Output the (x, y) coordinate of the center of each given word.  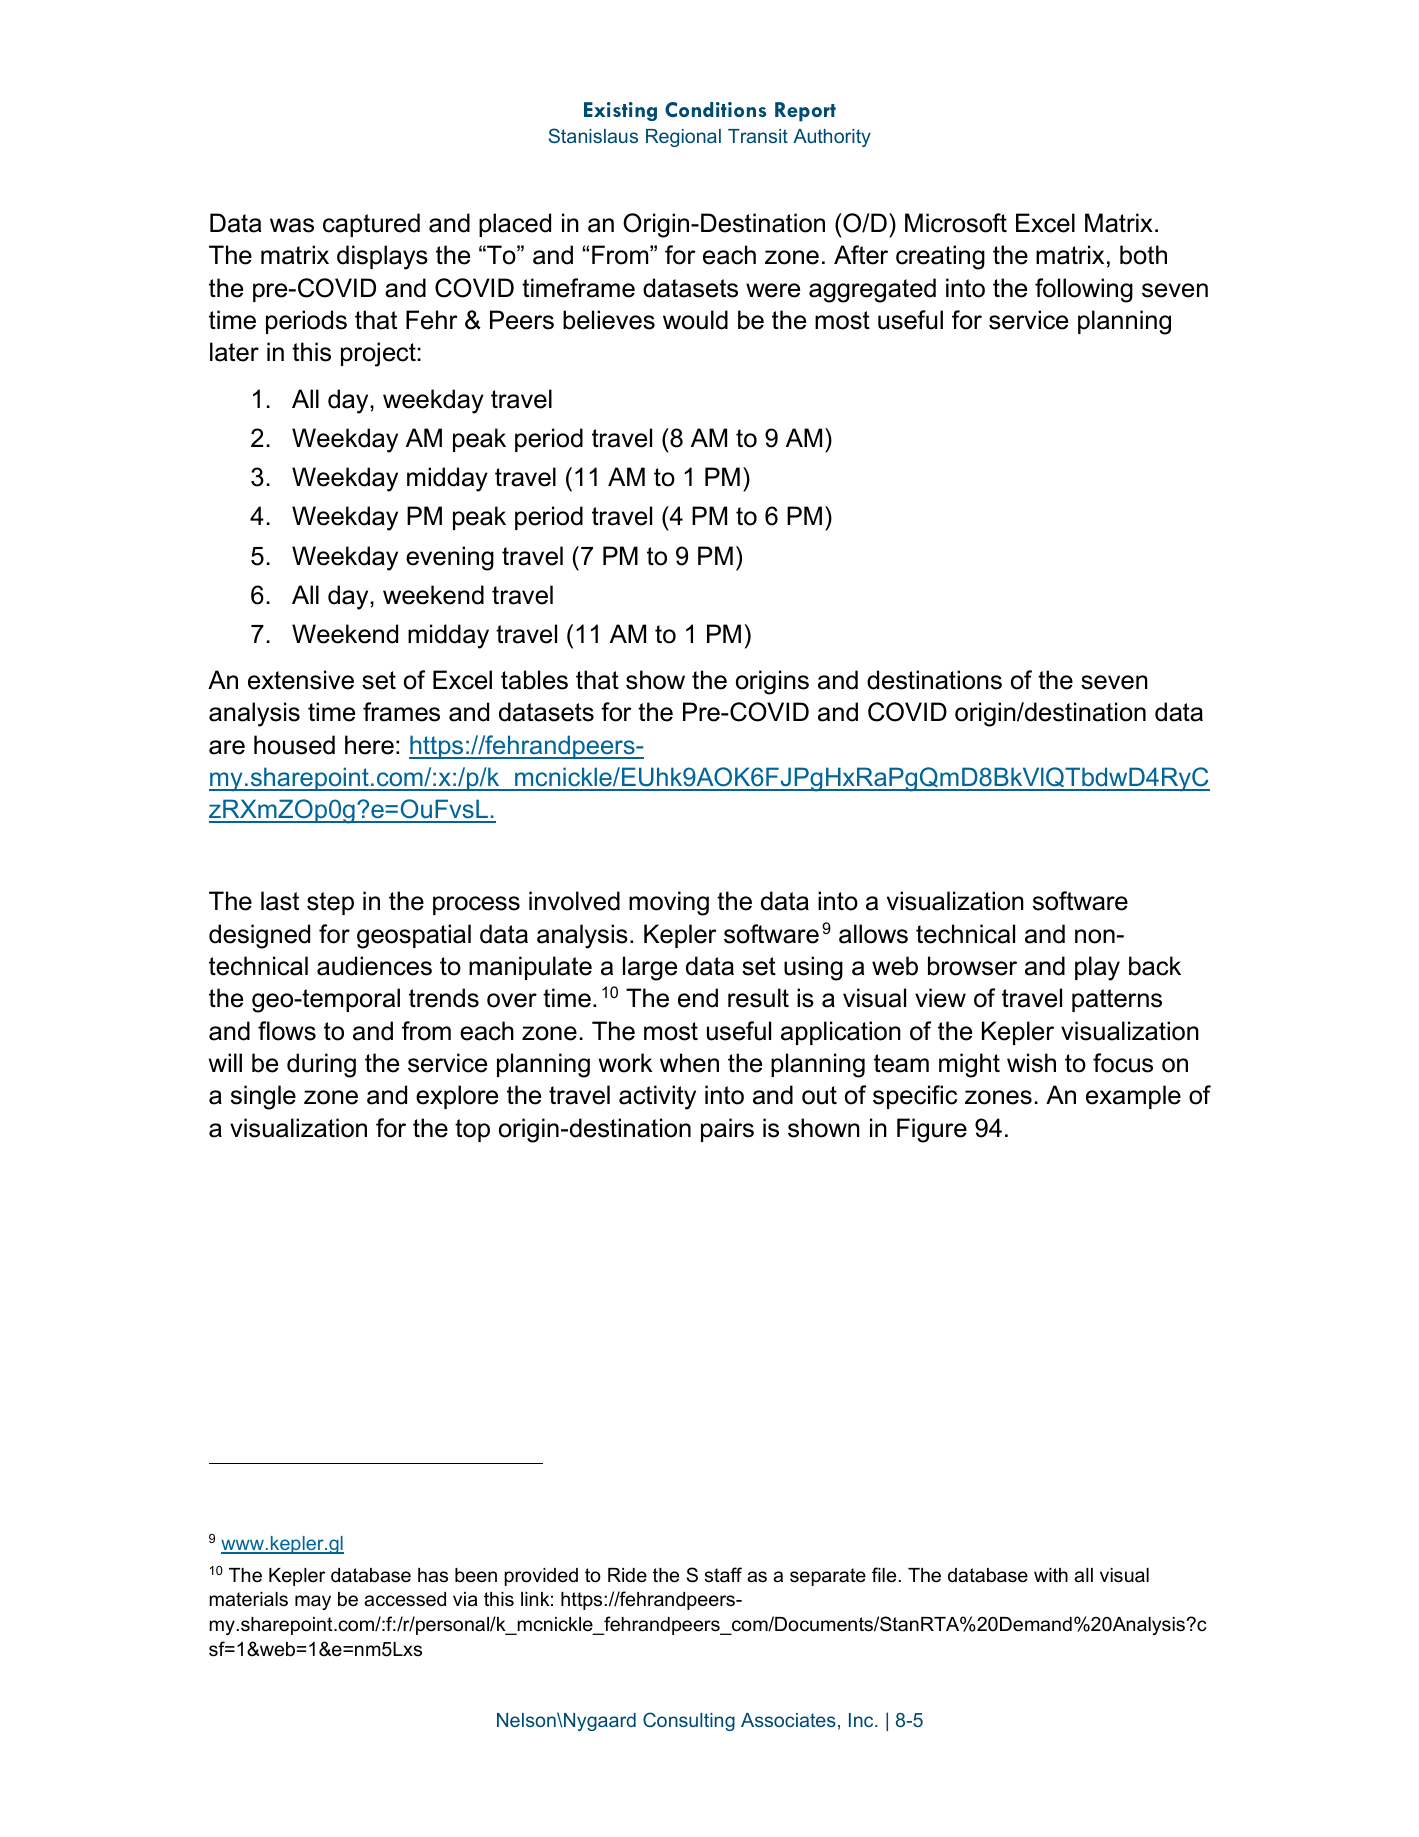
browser (972, 966)
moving (669, 903)
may (313, 1602)
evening (450, 558)
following (1084, 290)
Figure (932, 1130)
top (472, 1130)
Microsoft (956, 223)
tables (534, 680)
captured (371, 225)
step (330, 903)
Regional (683, 138)
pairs (727, 1130)
